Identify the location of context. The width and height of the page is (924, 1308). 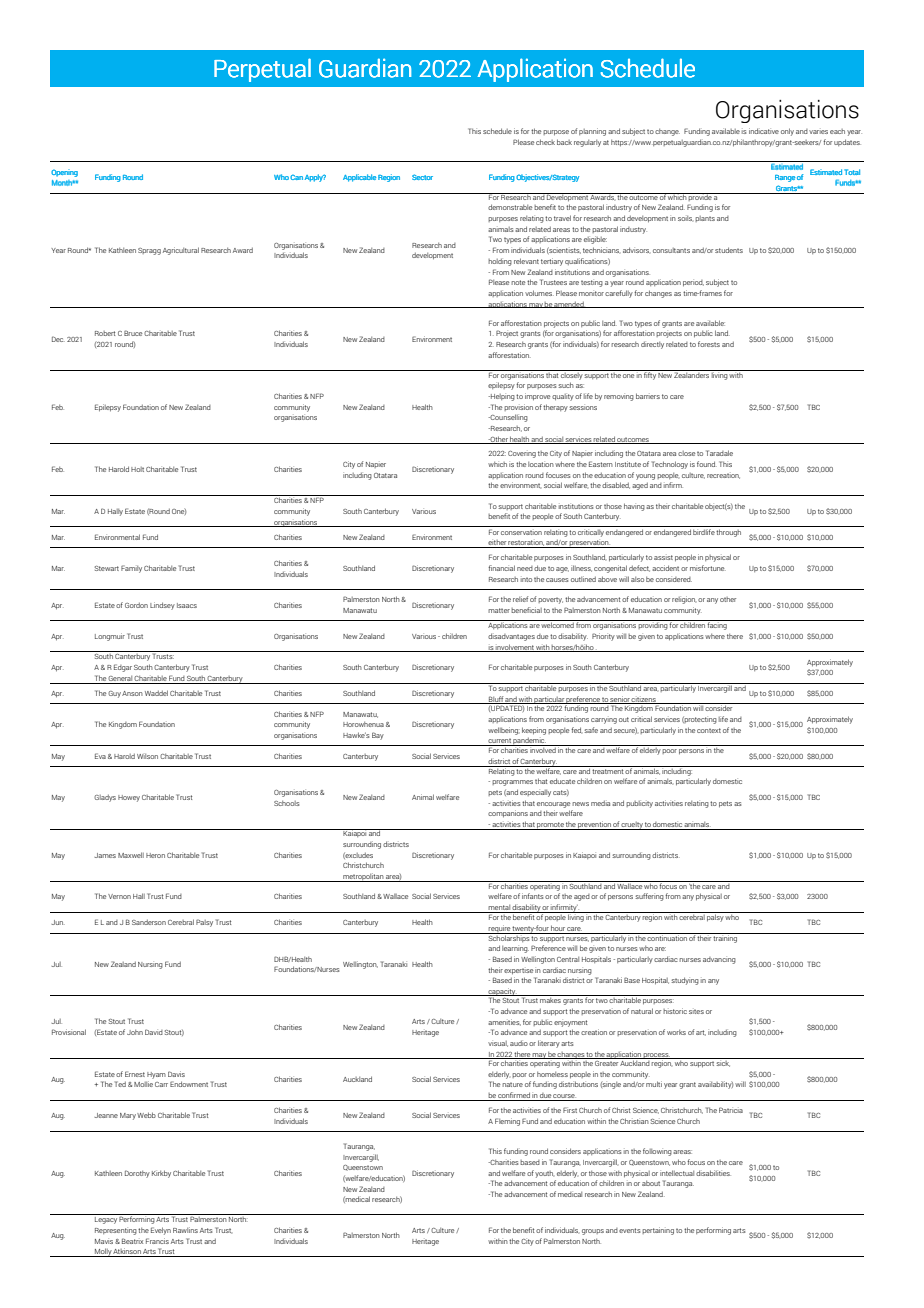
(709, 730).
